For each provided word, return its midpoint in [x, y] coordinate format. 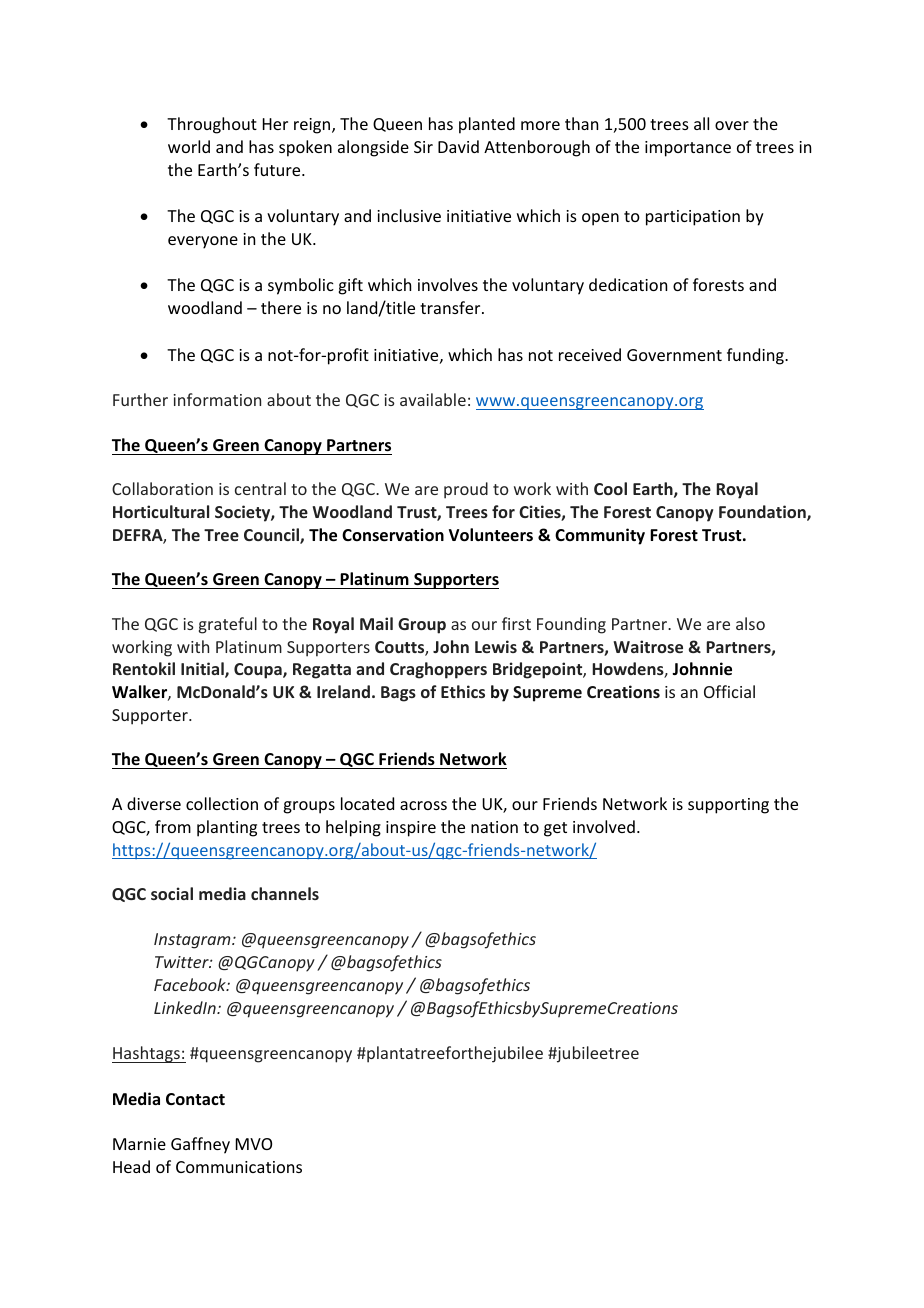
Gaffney [200, 1145]
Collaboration [162, 488]
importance [688, 149]
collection [222, 803]
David [458, 146]
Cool [610, 488]
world [189, 146]
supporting [728, 806]
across [423, 805]
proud [466, 490]
